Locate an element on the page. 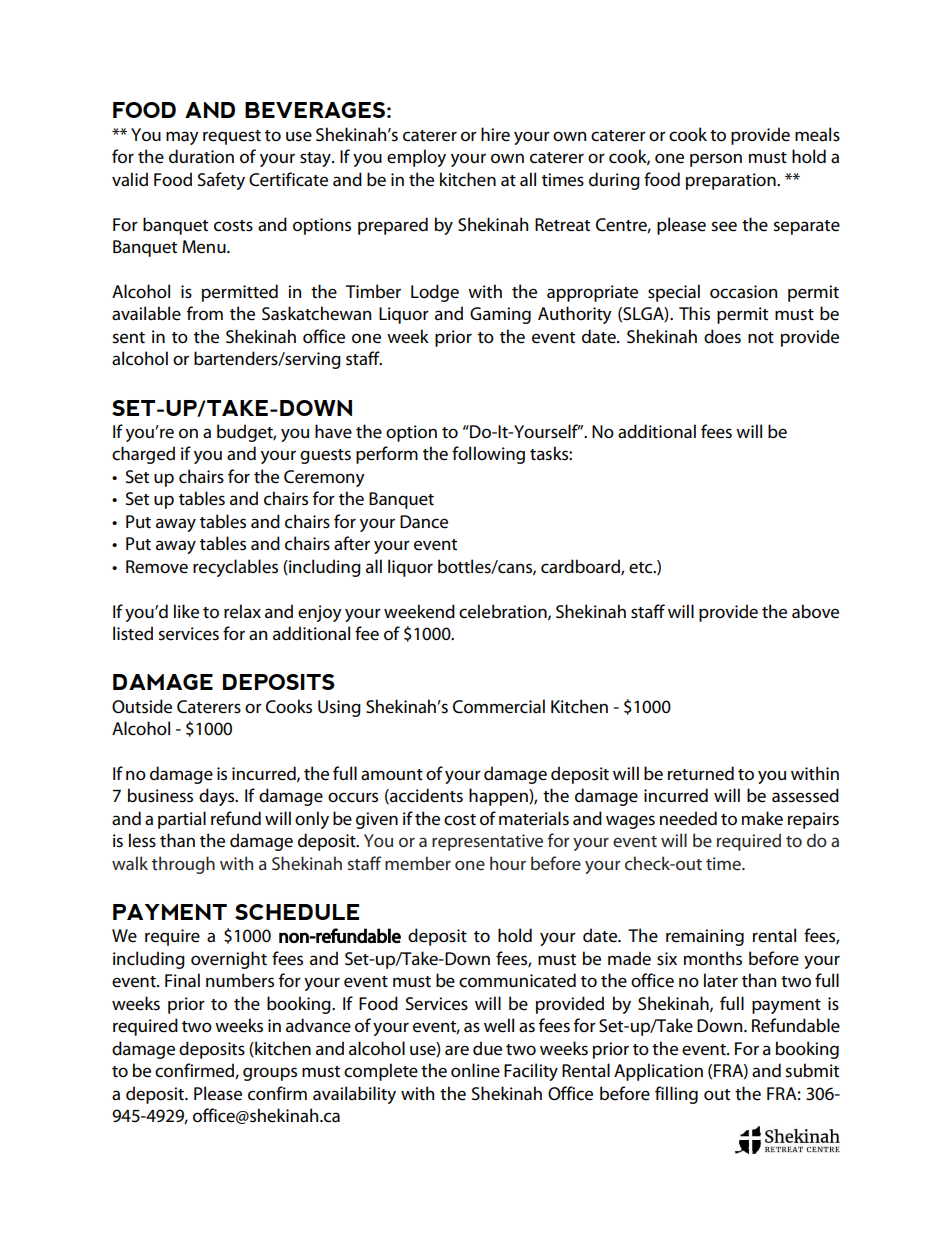 Image resolution: width=952 pixels, height=1233 pixels. returned is located at coordinates (701, 773).
